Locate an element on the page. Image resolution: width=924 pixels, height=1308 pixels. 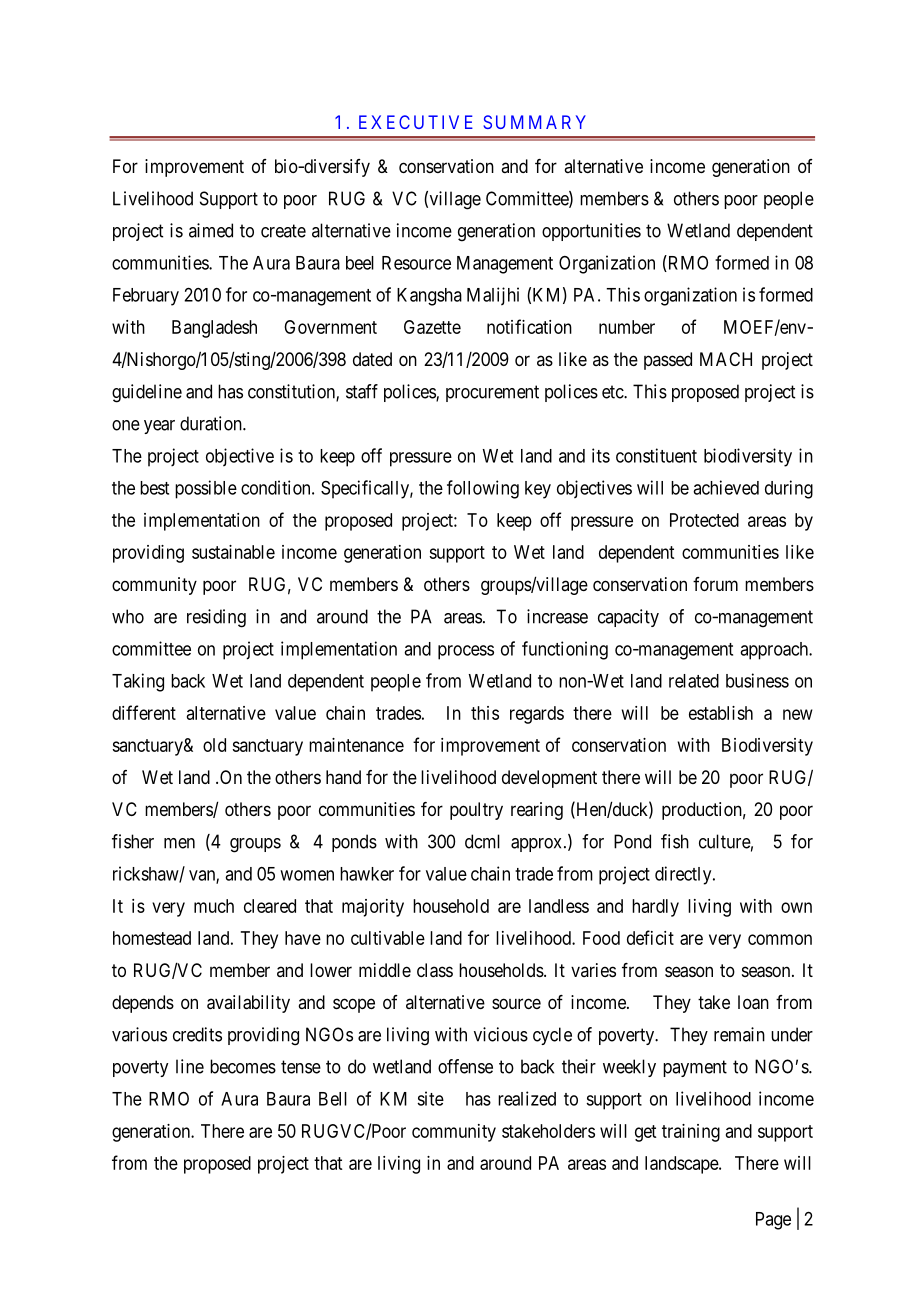
following is located at coordinates (483, 489).
